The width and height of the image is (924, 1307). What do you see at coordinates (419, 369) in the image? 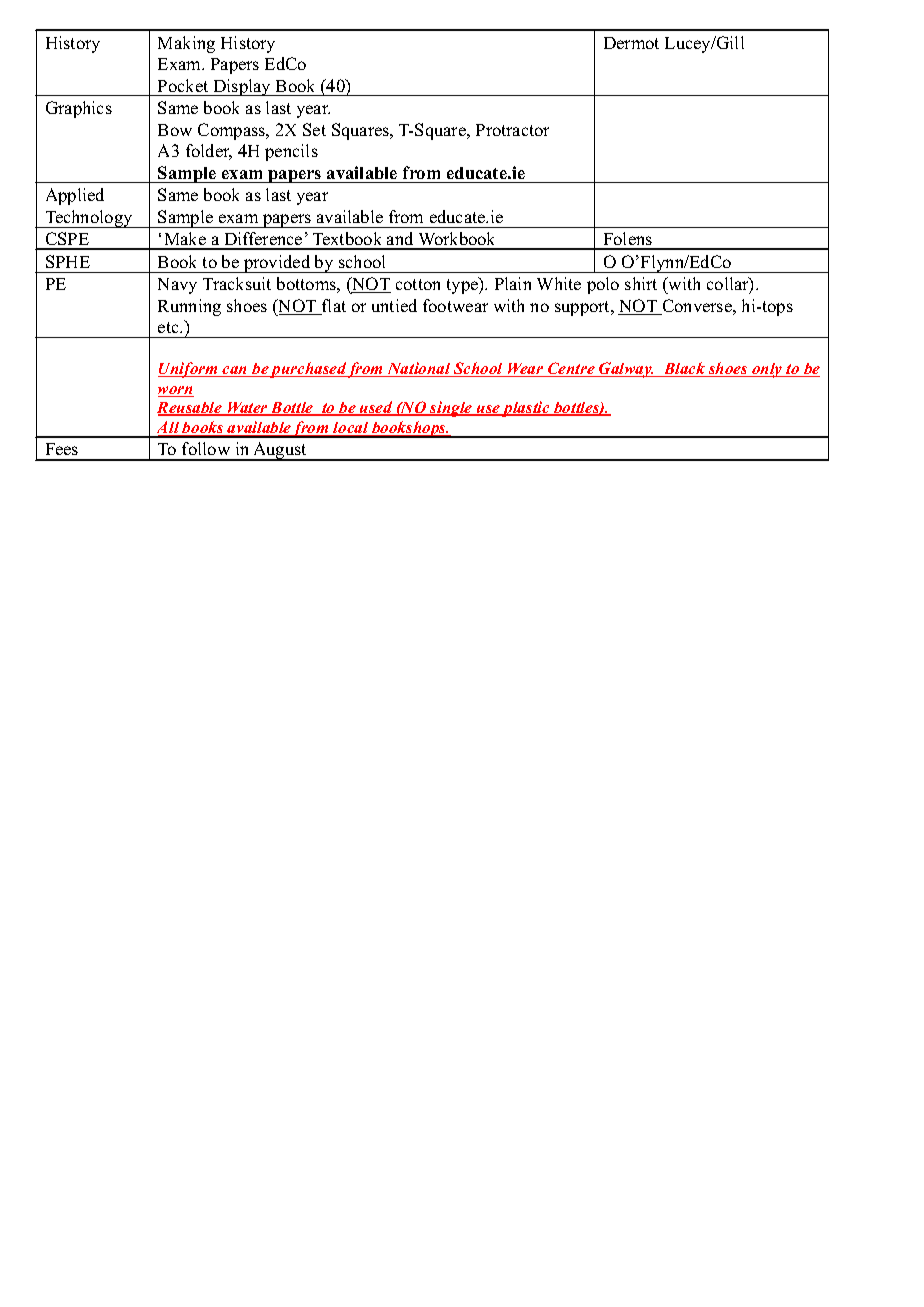
I see `National` at bounding box center [419, 369].
